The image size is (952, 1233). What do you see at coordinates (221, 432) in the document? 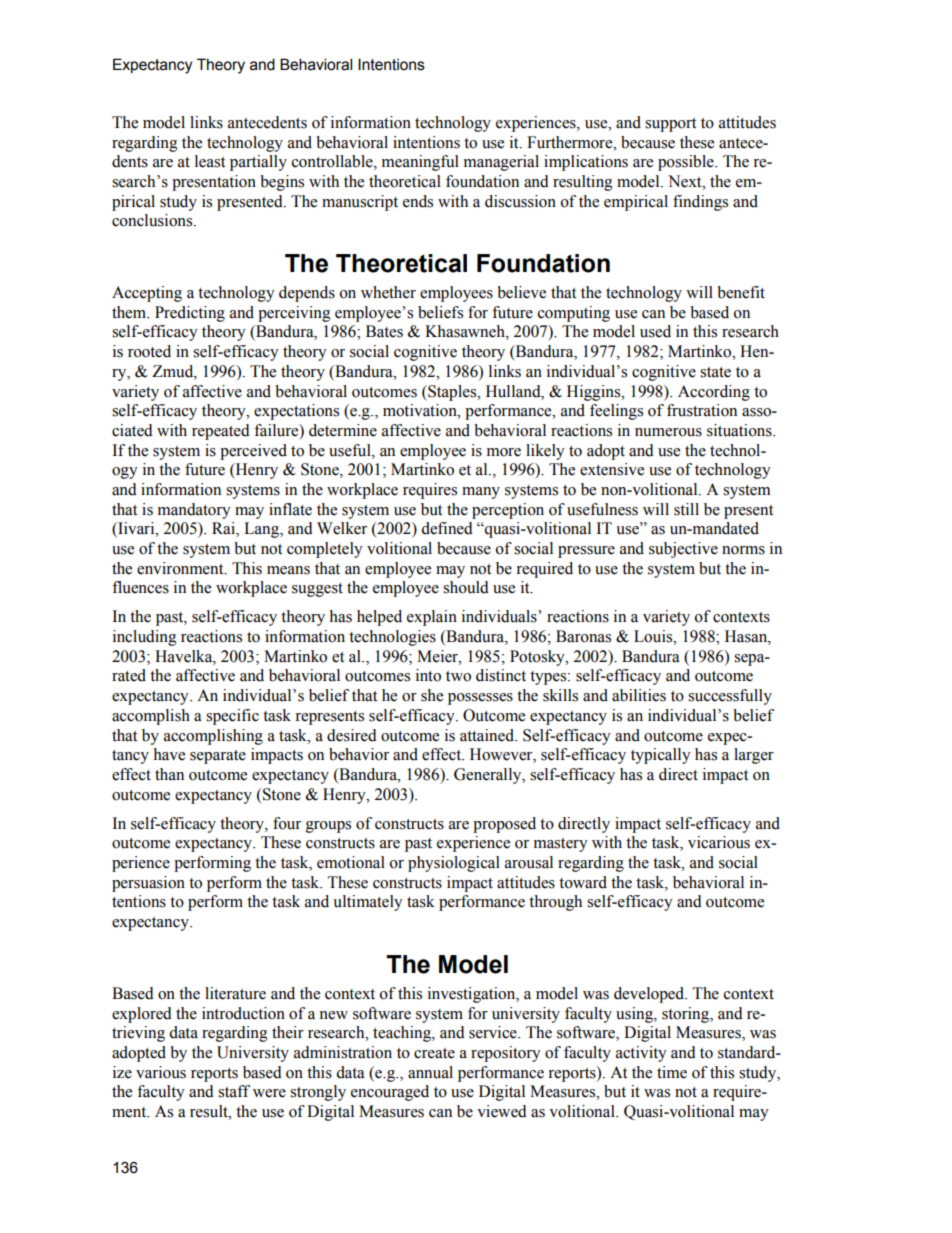
I see `repeated` at bounding box center [221, 432].
